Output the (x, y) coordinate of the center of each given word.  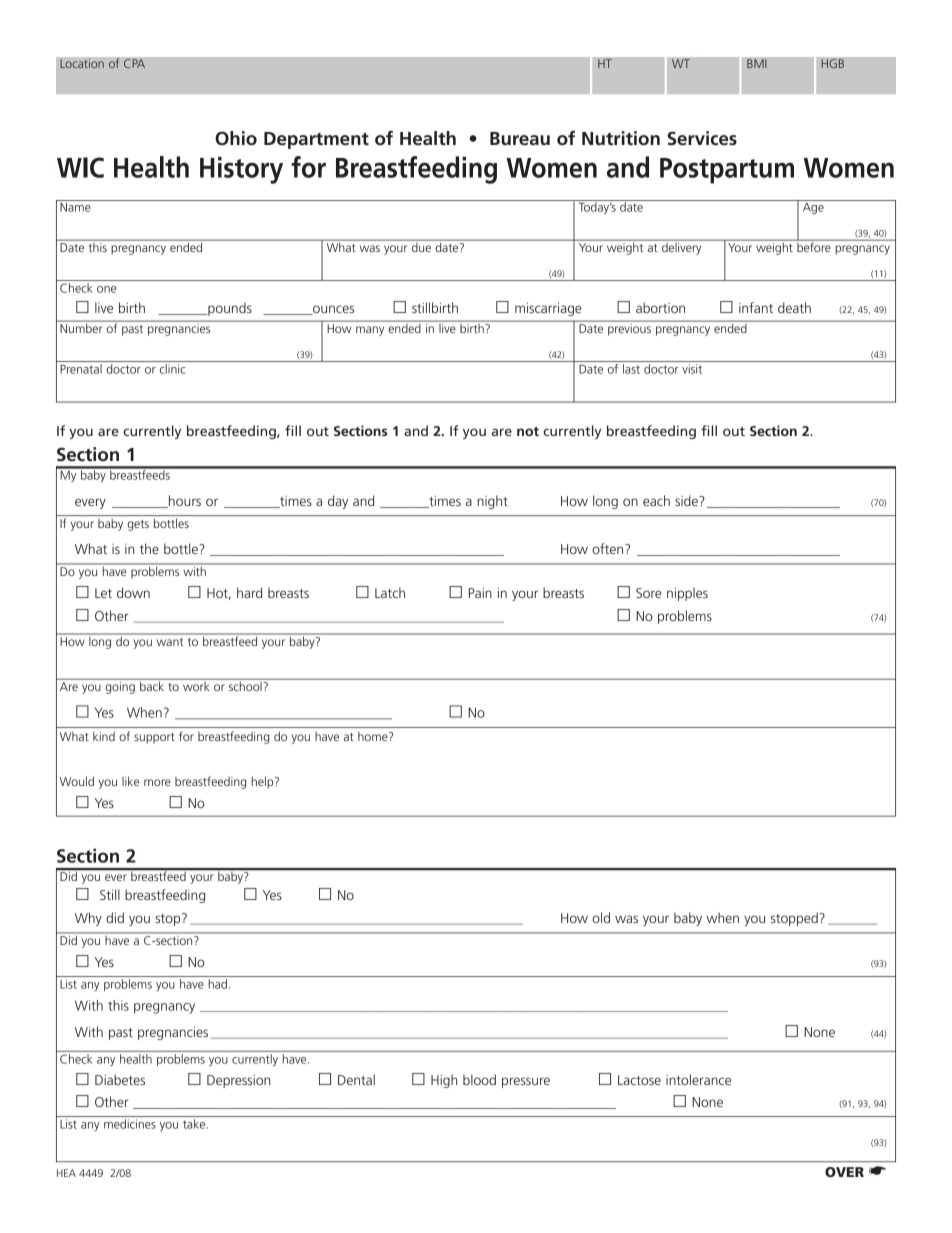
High (444, 1081)
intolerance (698, 1079)
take (195, 1124)
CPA (134, 64)
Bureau (520, 139)
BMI (757, 63)
